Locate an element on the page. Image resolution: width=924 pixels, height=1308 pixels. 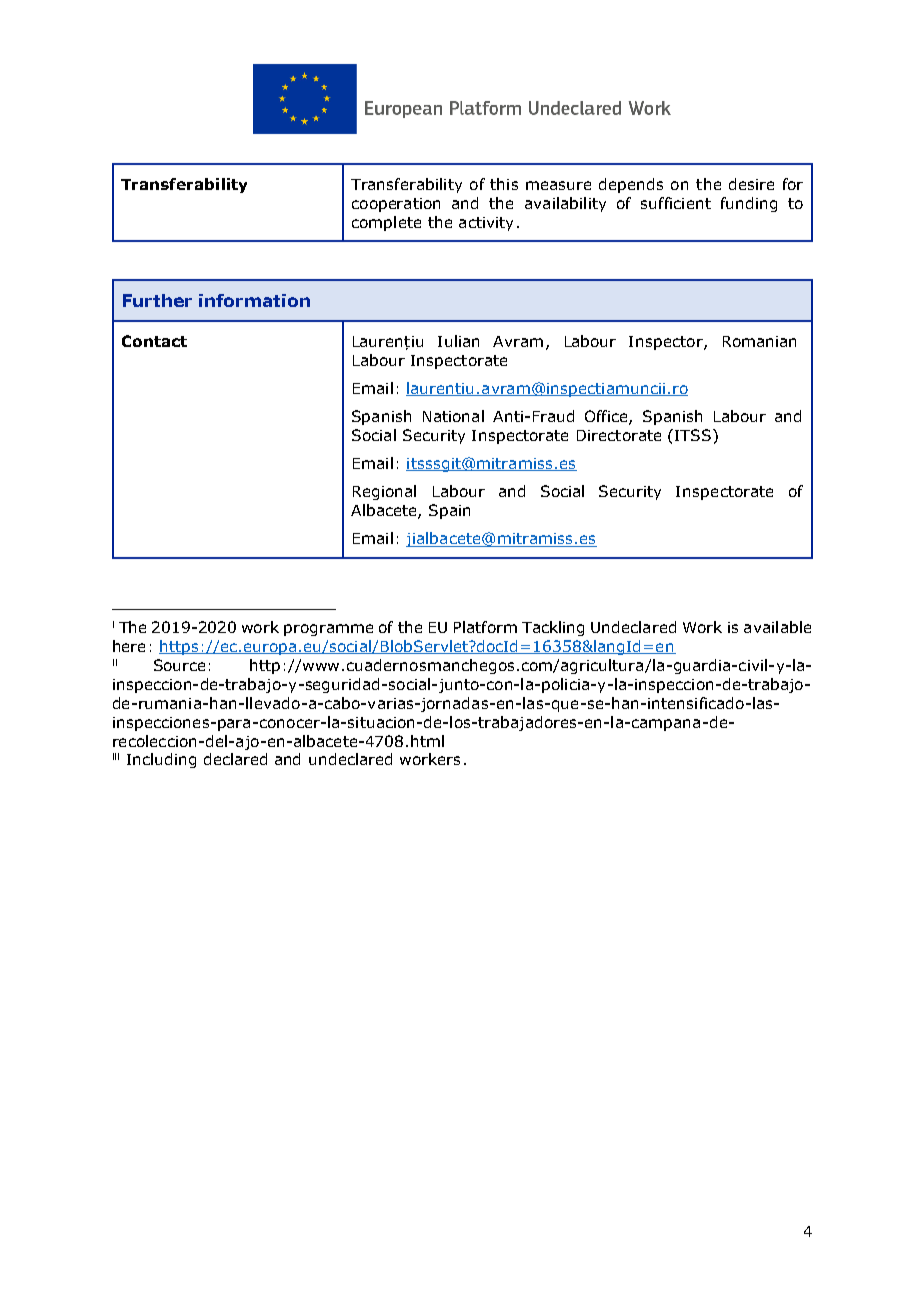
Platform is located at coordinates (485, 627).
